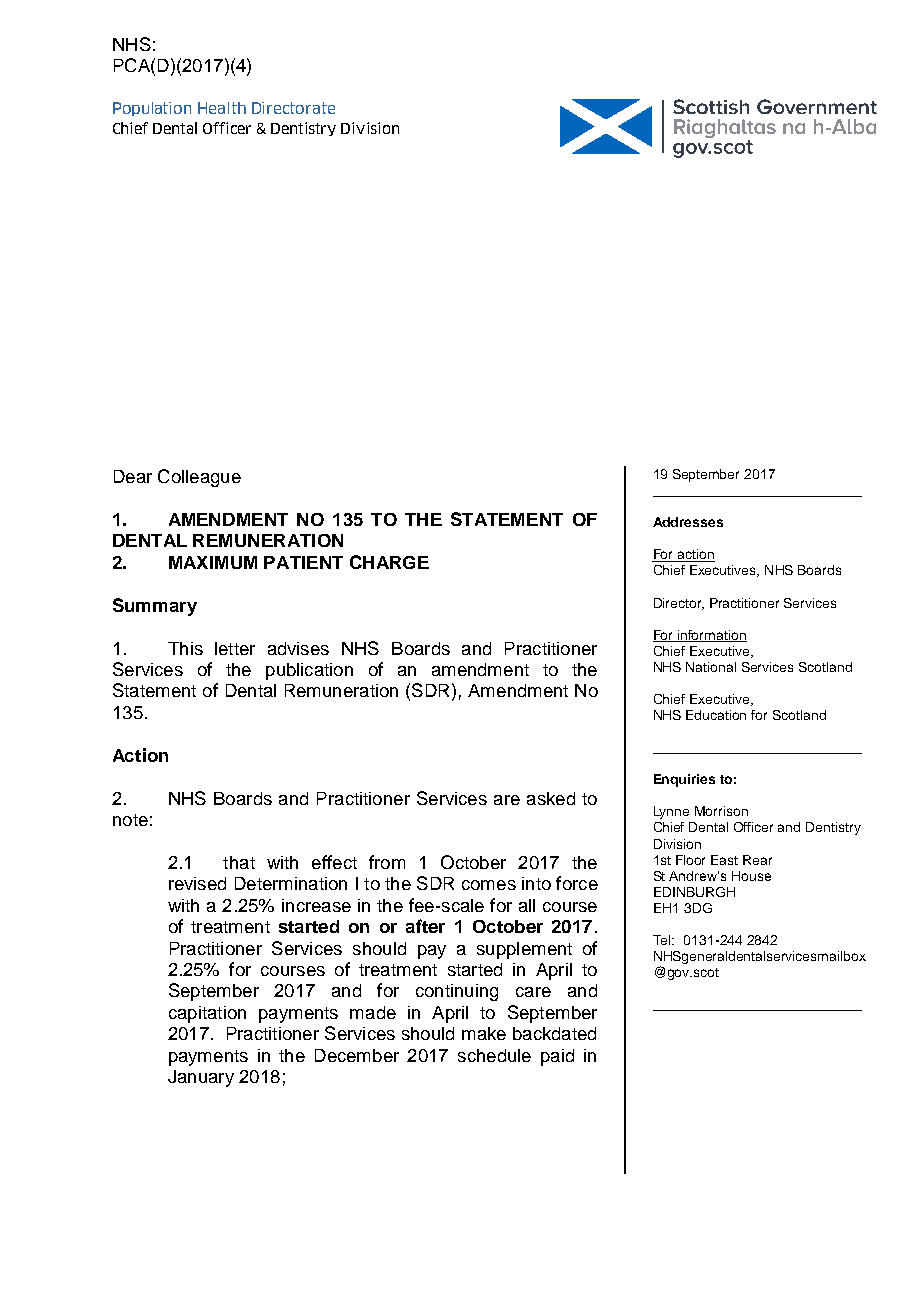  Describe the element at coordinates (152, 109) in the document. I see `Population` at that location.
